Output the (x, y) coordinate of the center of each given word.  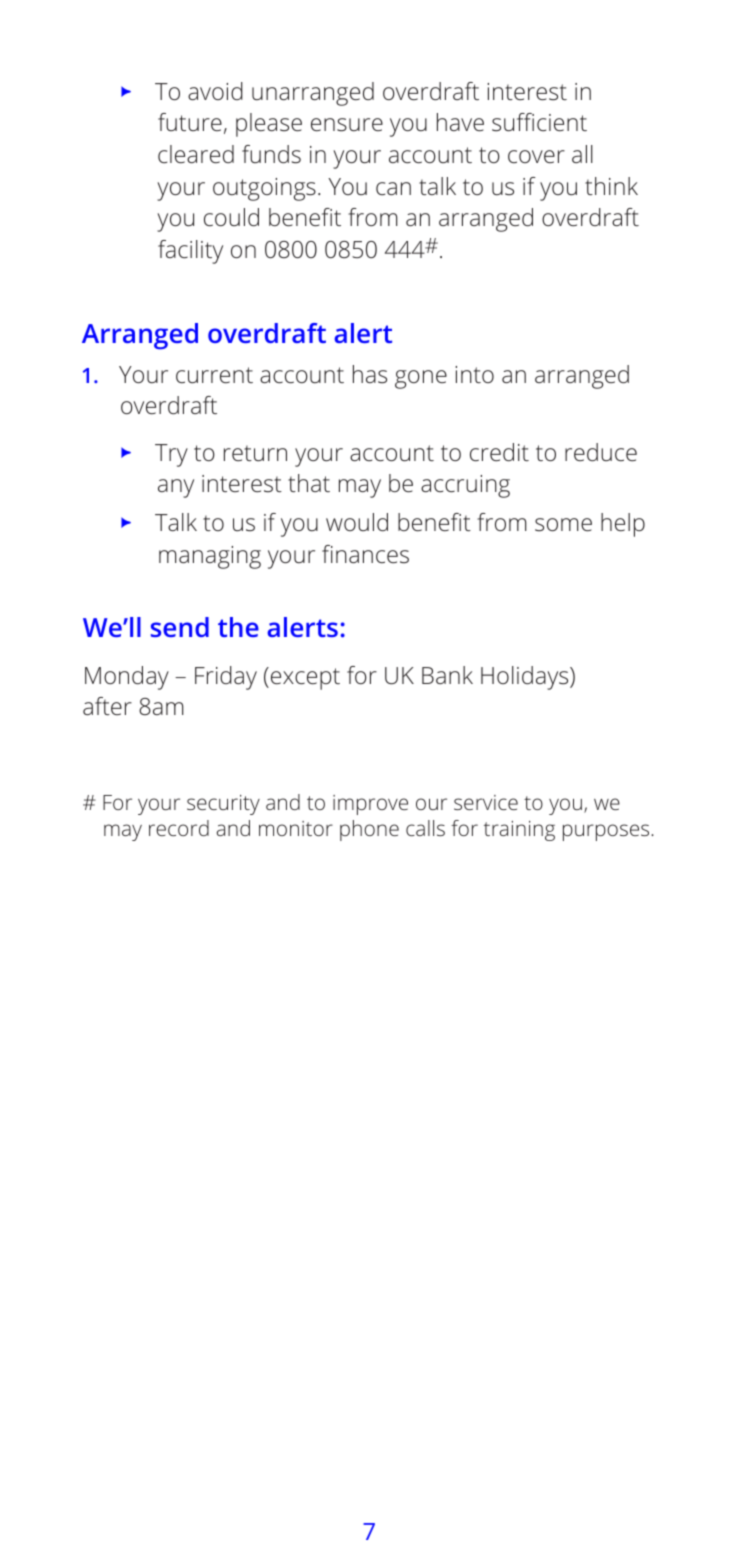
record (179, 828)
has (370, 374)
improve (370, 805)
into (474, 374)
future (190, 122)
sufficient (539, 122)
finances (365, 554)
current (214, 375)
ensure (347, 125)
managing (210, 557)
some (563, 525)
